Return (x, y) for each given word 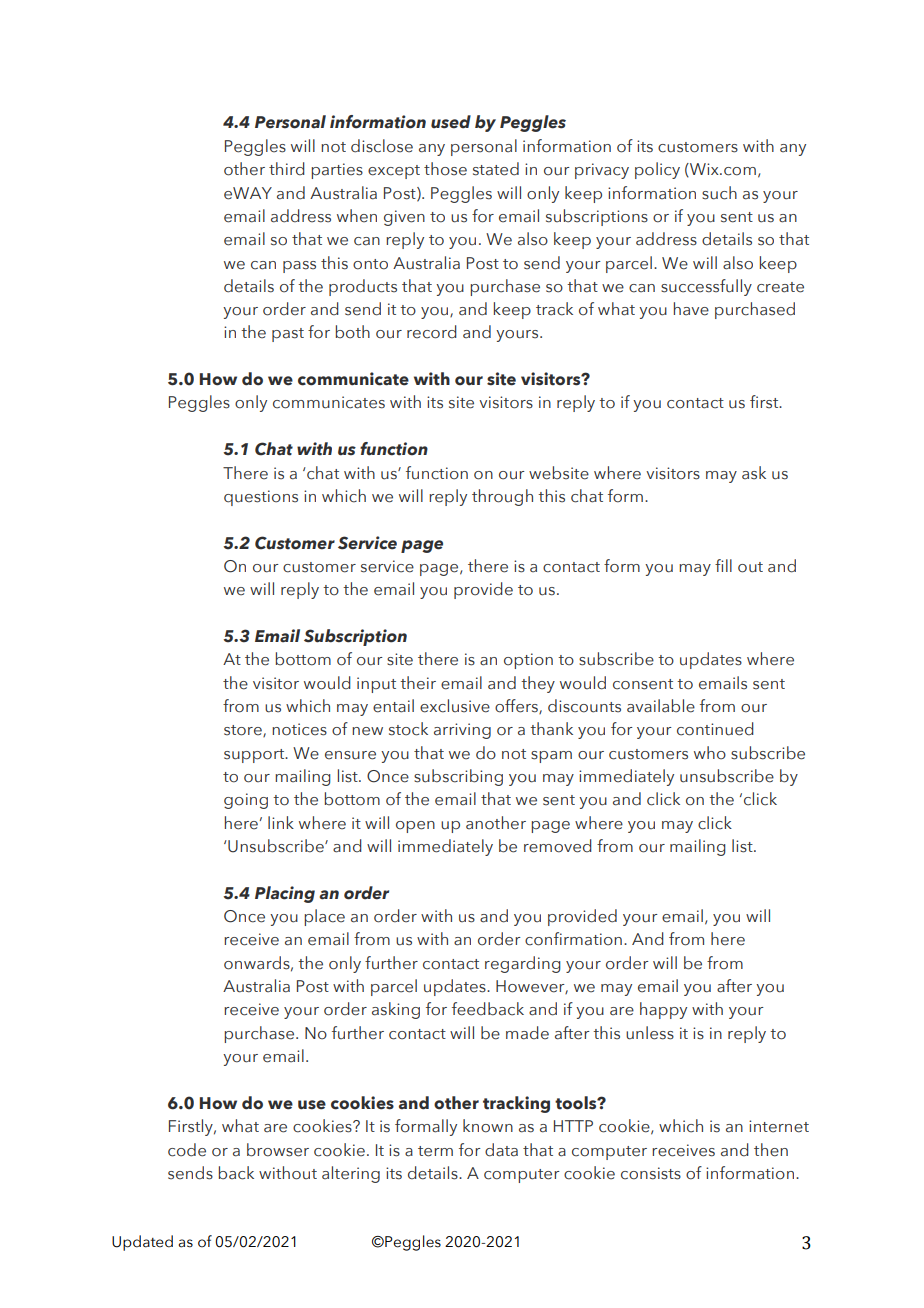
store (244, 731)
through (502, 497)
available (661, 706)
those (445, 169)
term (435, 1151)
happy (663, 1010)
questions (261, 498)
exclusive (455, 706)
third (287, 169)
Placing (285, 894)
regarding (523, 964)
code (187, 1150)
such (719, 193)
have (691, 309)
